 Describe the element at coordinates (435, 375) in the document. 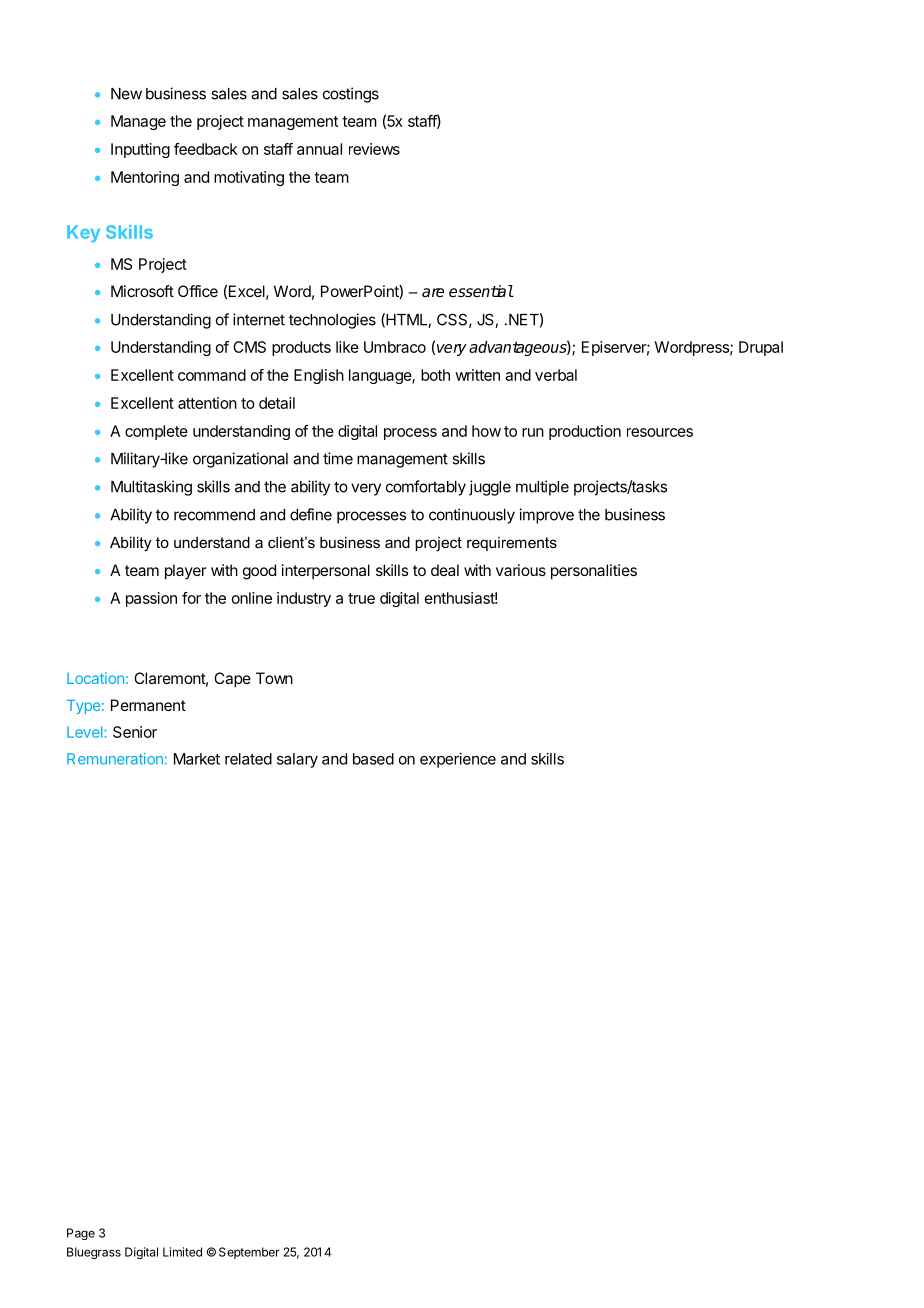

I see `both` at that location.
